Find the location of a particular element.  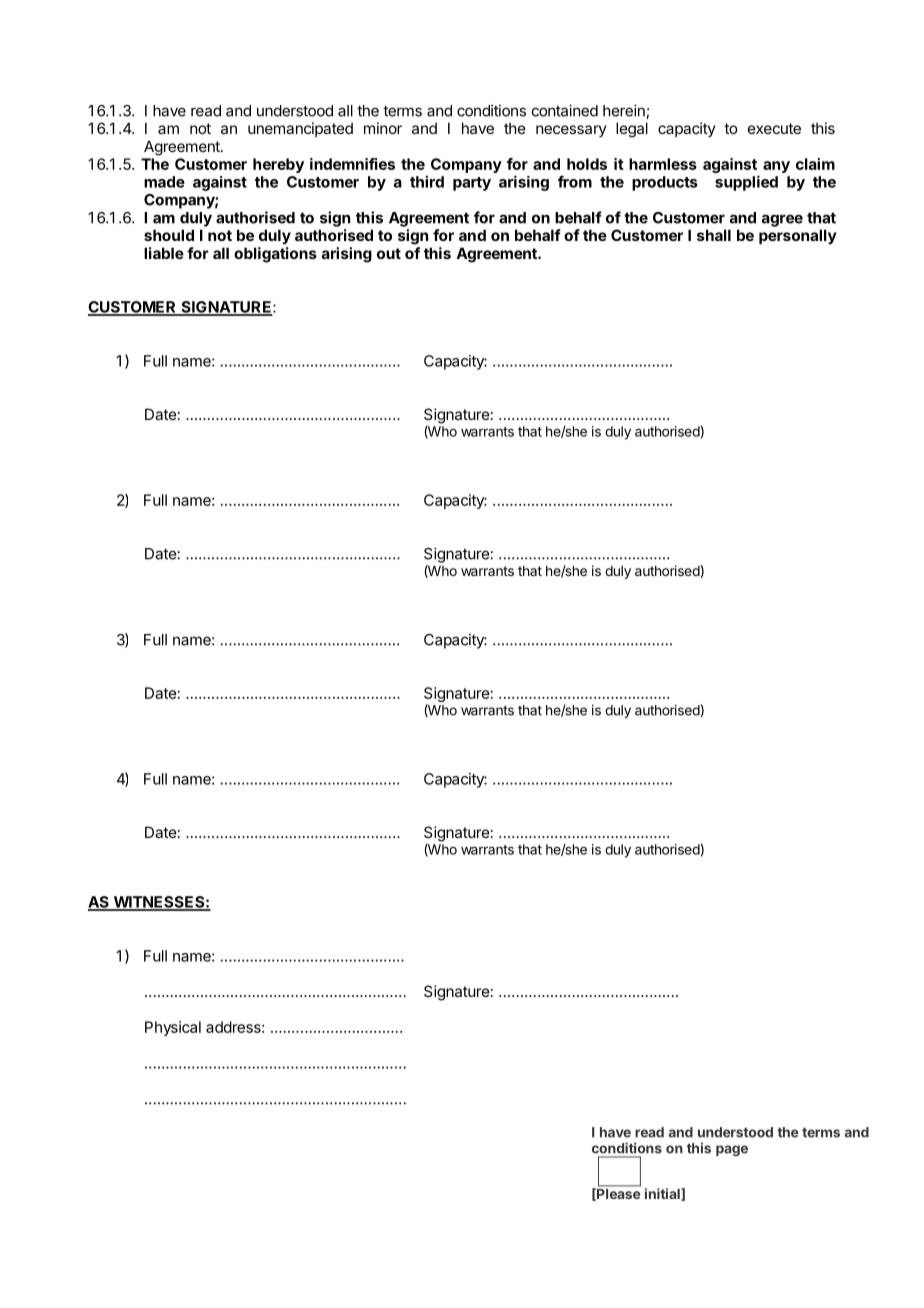

page is located at coordinates (732, 1150).
